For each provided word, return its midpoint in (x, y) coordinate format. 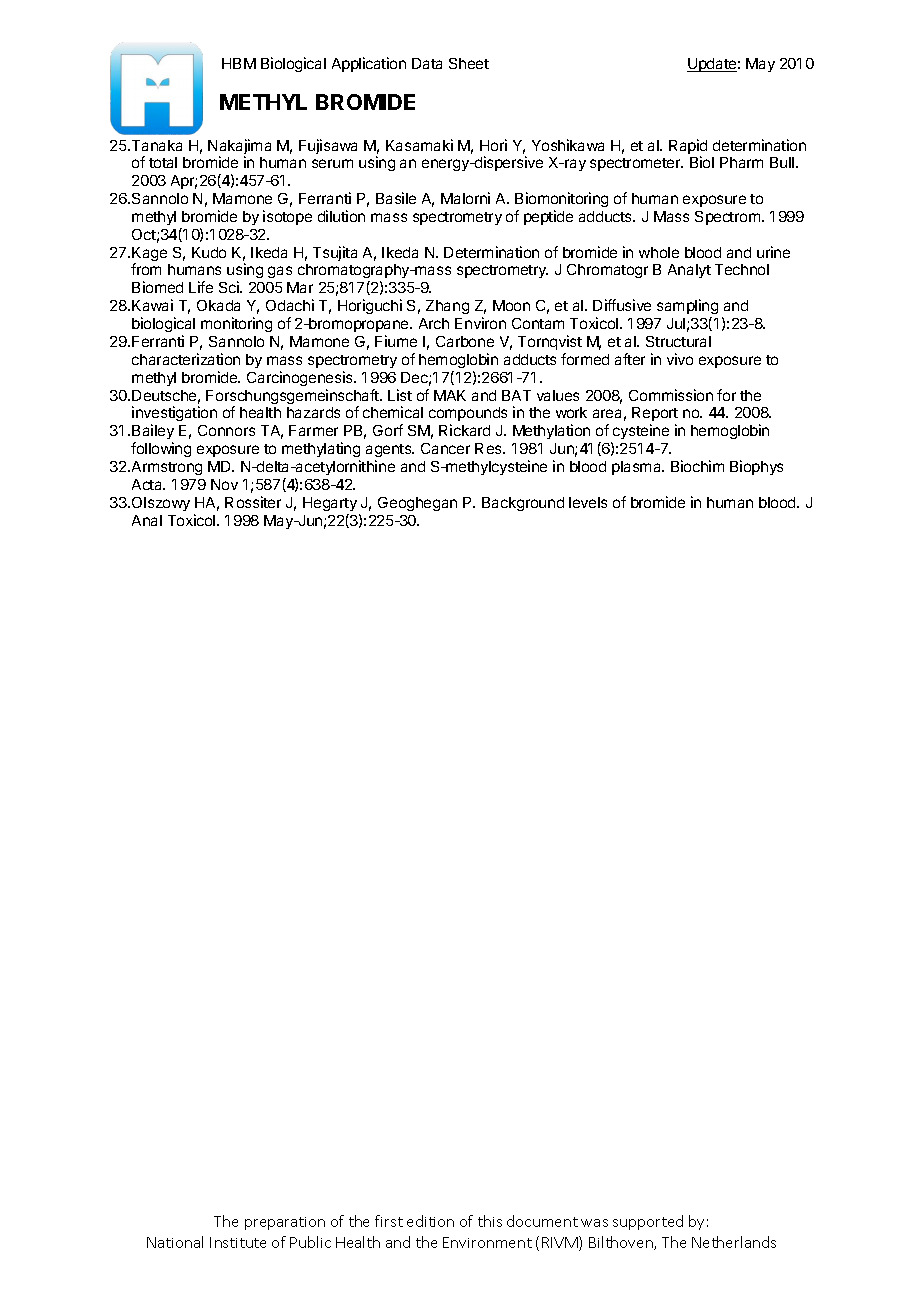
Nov (224, 484)
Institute (238, 1242)
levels (588, 502)
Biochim (697, 466)
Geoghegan (417, 504)
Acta (148, 484)
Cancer (445, 448)
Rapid (688, 148)
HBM (239, 63)
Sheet (469, 63)
